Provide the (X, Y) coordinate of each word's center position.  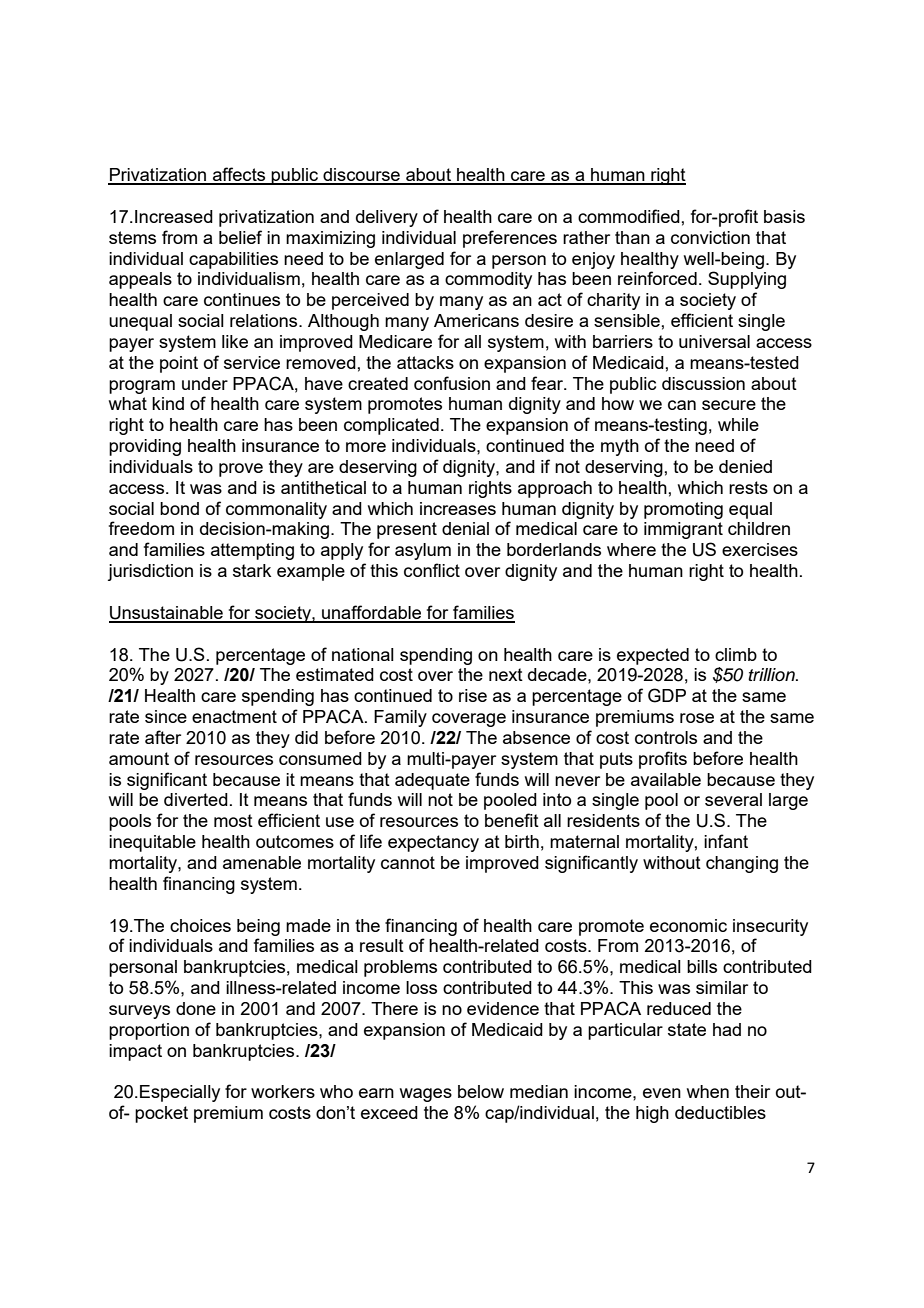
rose (697, 718)
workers (283, 1091)
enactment (234, 716)
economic (688, 925)
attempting (252, 551)
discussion (703, 383)
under (205, 383)
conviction (710, 237)
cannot (408, 862)
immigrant (683, 530)
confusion (452, 383)
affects (239, 175)
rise (473, 695)
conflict (432, 570)
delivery (387, 218)
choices (200, 925)
